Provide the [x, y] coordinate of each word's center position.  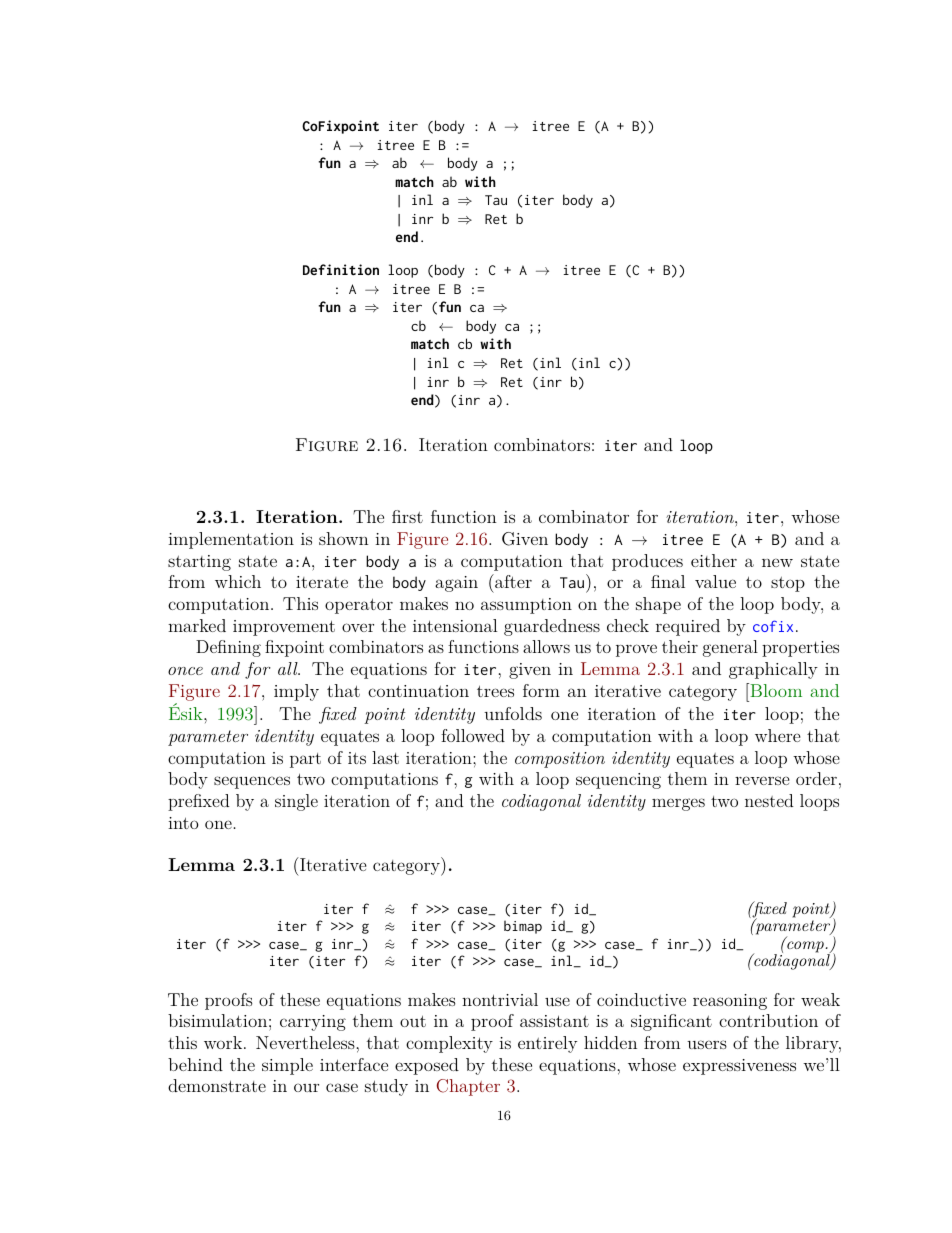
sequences [252, 782]
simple [287, 1066]
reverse [762, 780]
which [238, 581]
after [512, 581]
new [777, 562]
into [183, 823]
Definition [341, 270]
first [407, 516]
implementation [231, 540]
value [715, 581]
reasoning [730, 1002]
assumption [526, 606]
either [714, 560]
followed [473, 735]
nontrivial [500, 999]
